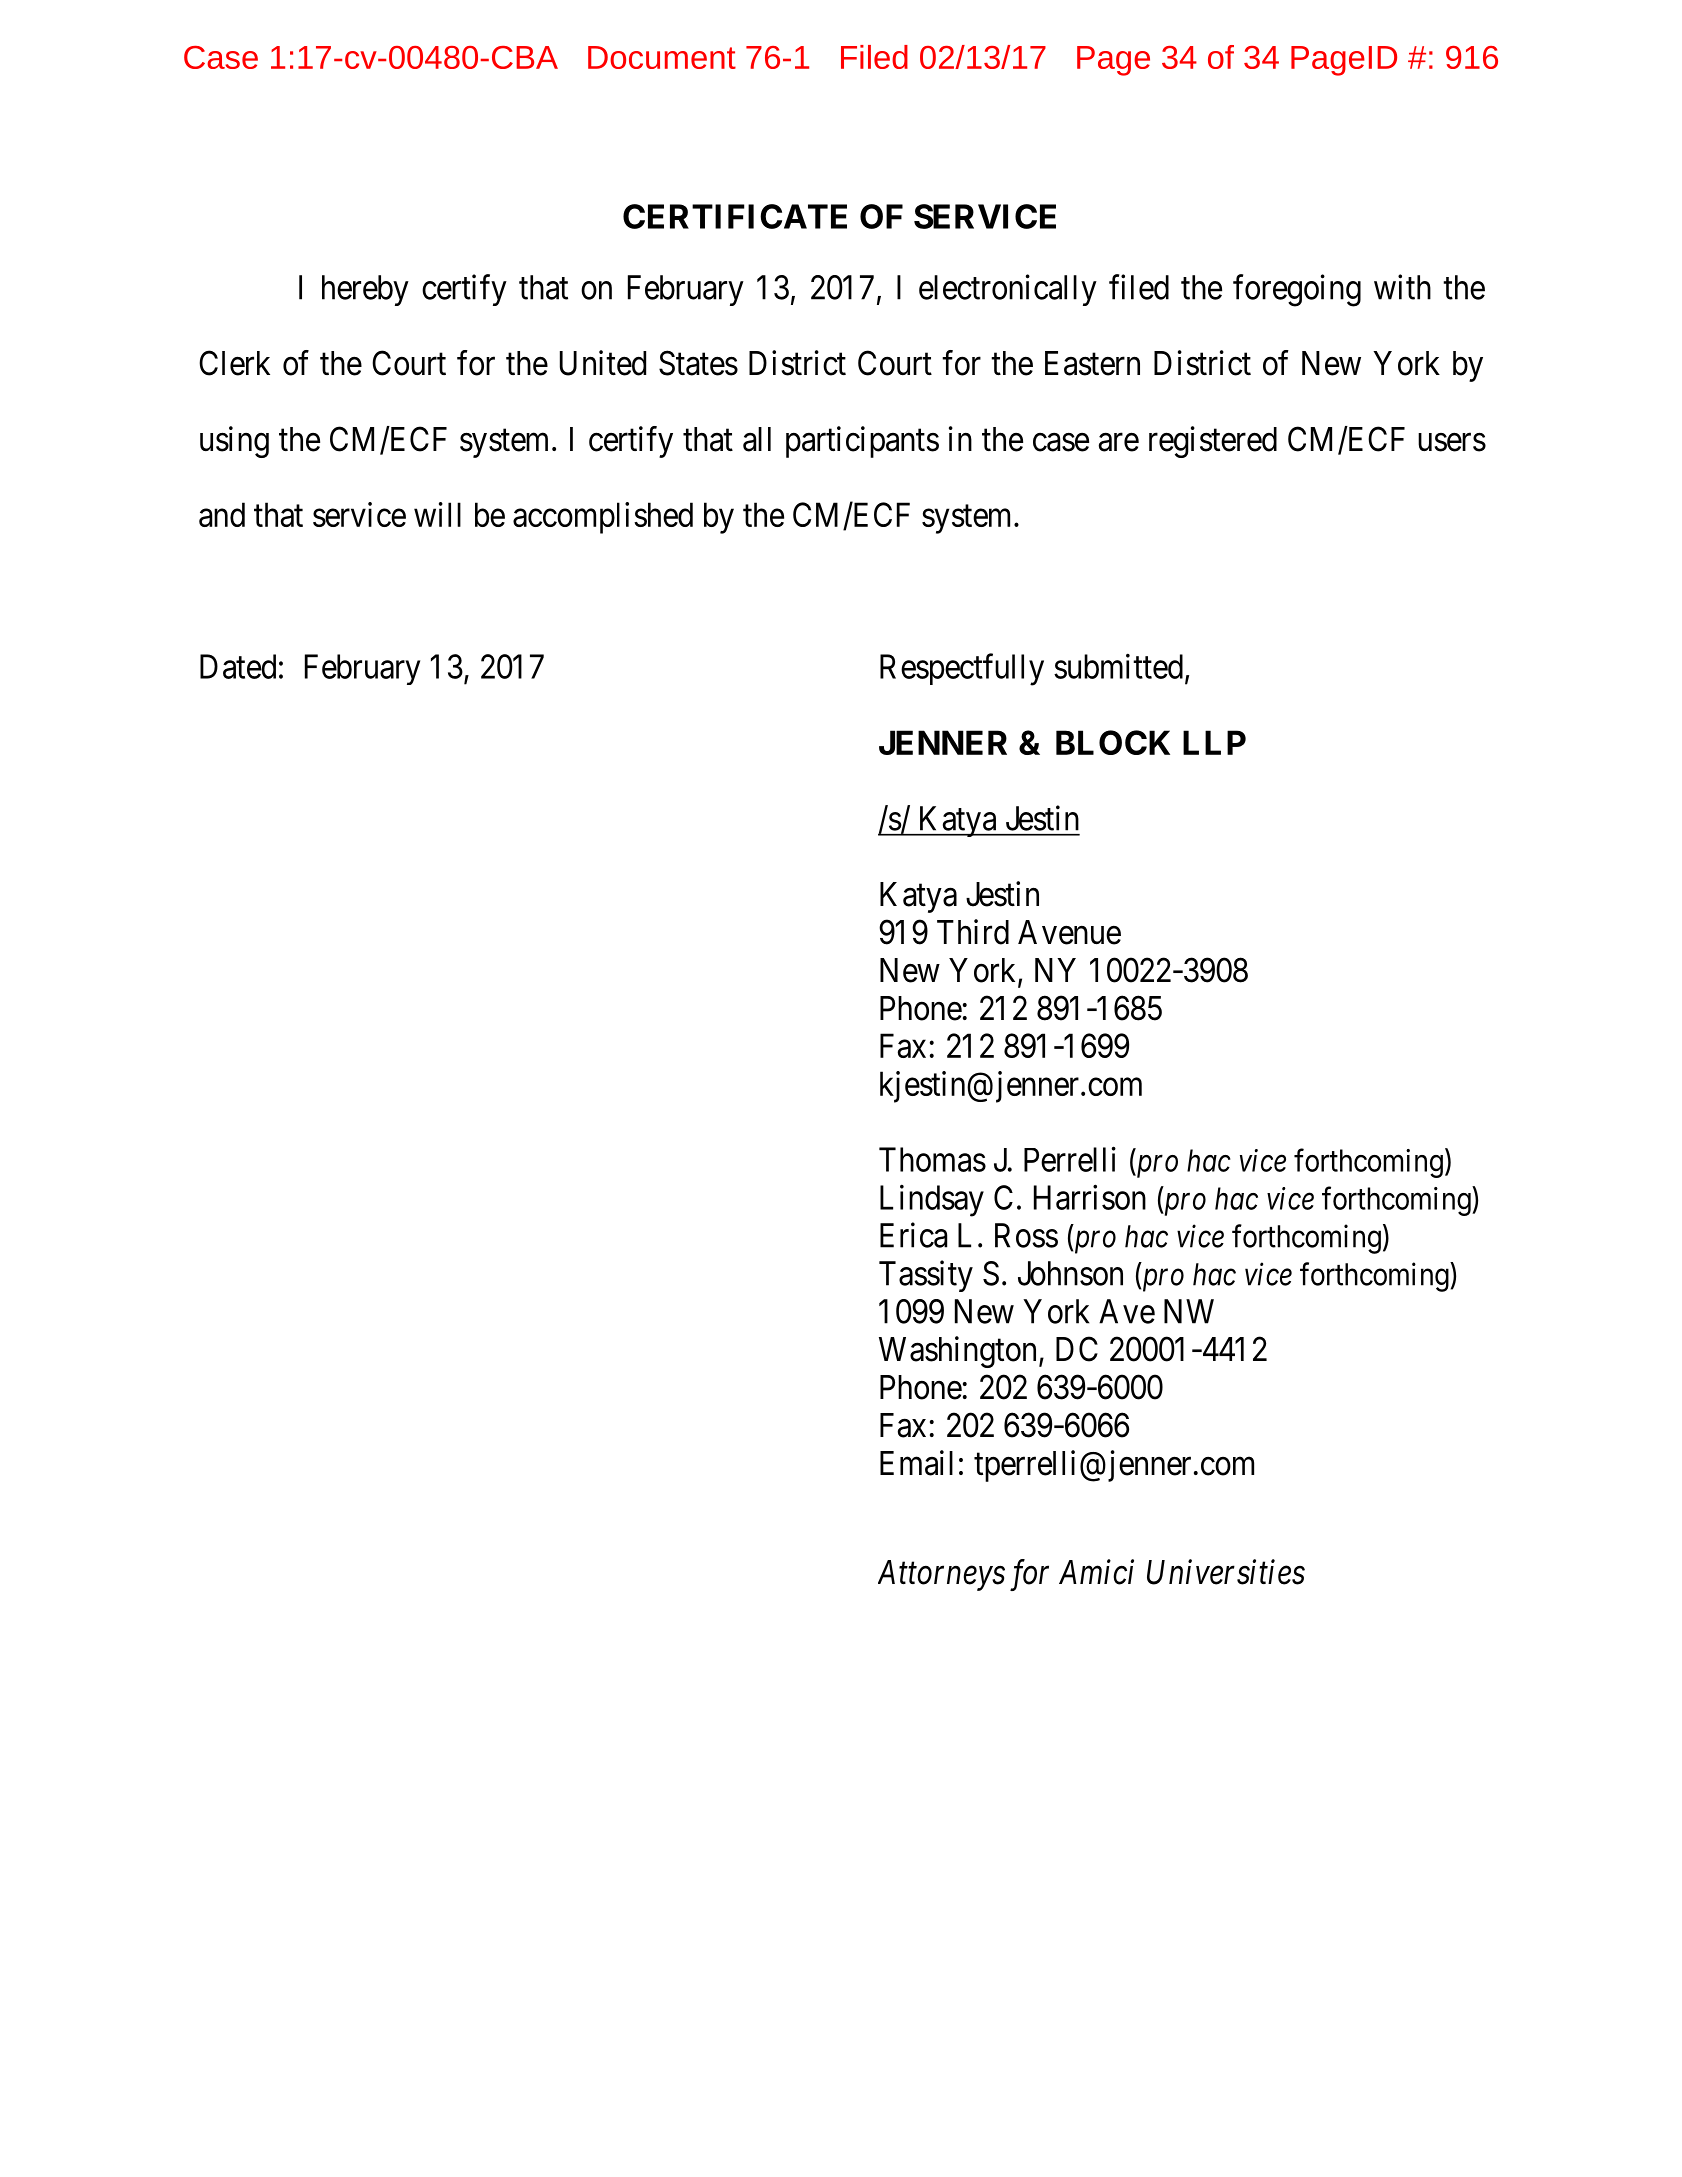 The image size is (1682, 2177). Describe the element at coordinates (662, 57) in the image. I see `Document` at that location.
